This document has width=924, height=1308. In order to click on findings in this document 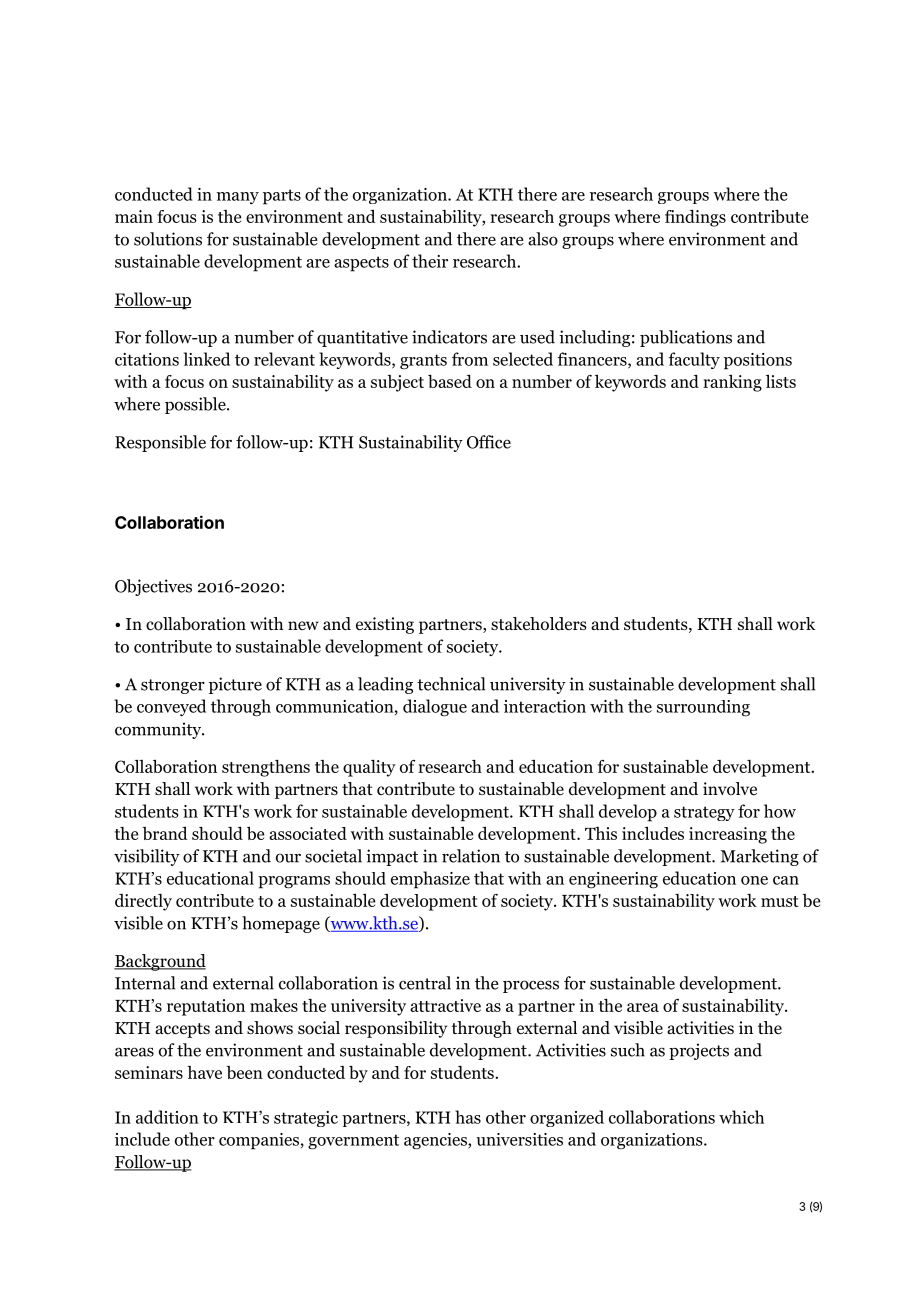, I will do `click(695, 218)`.
